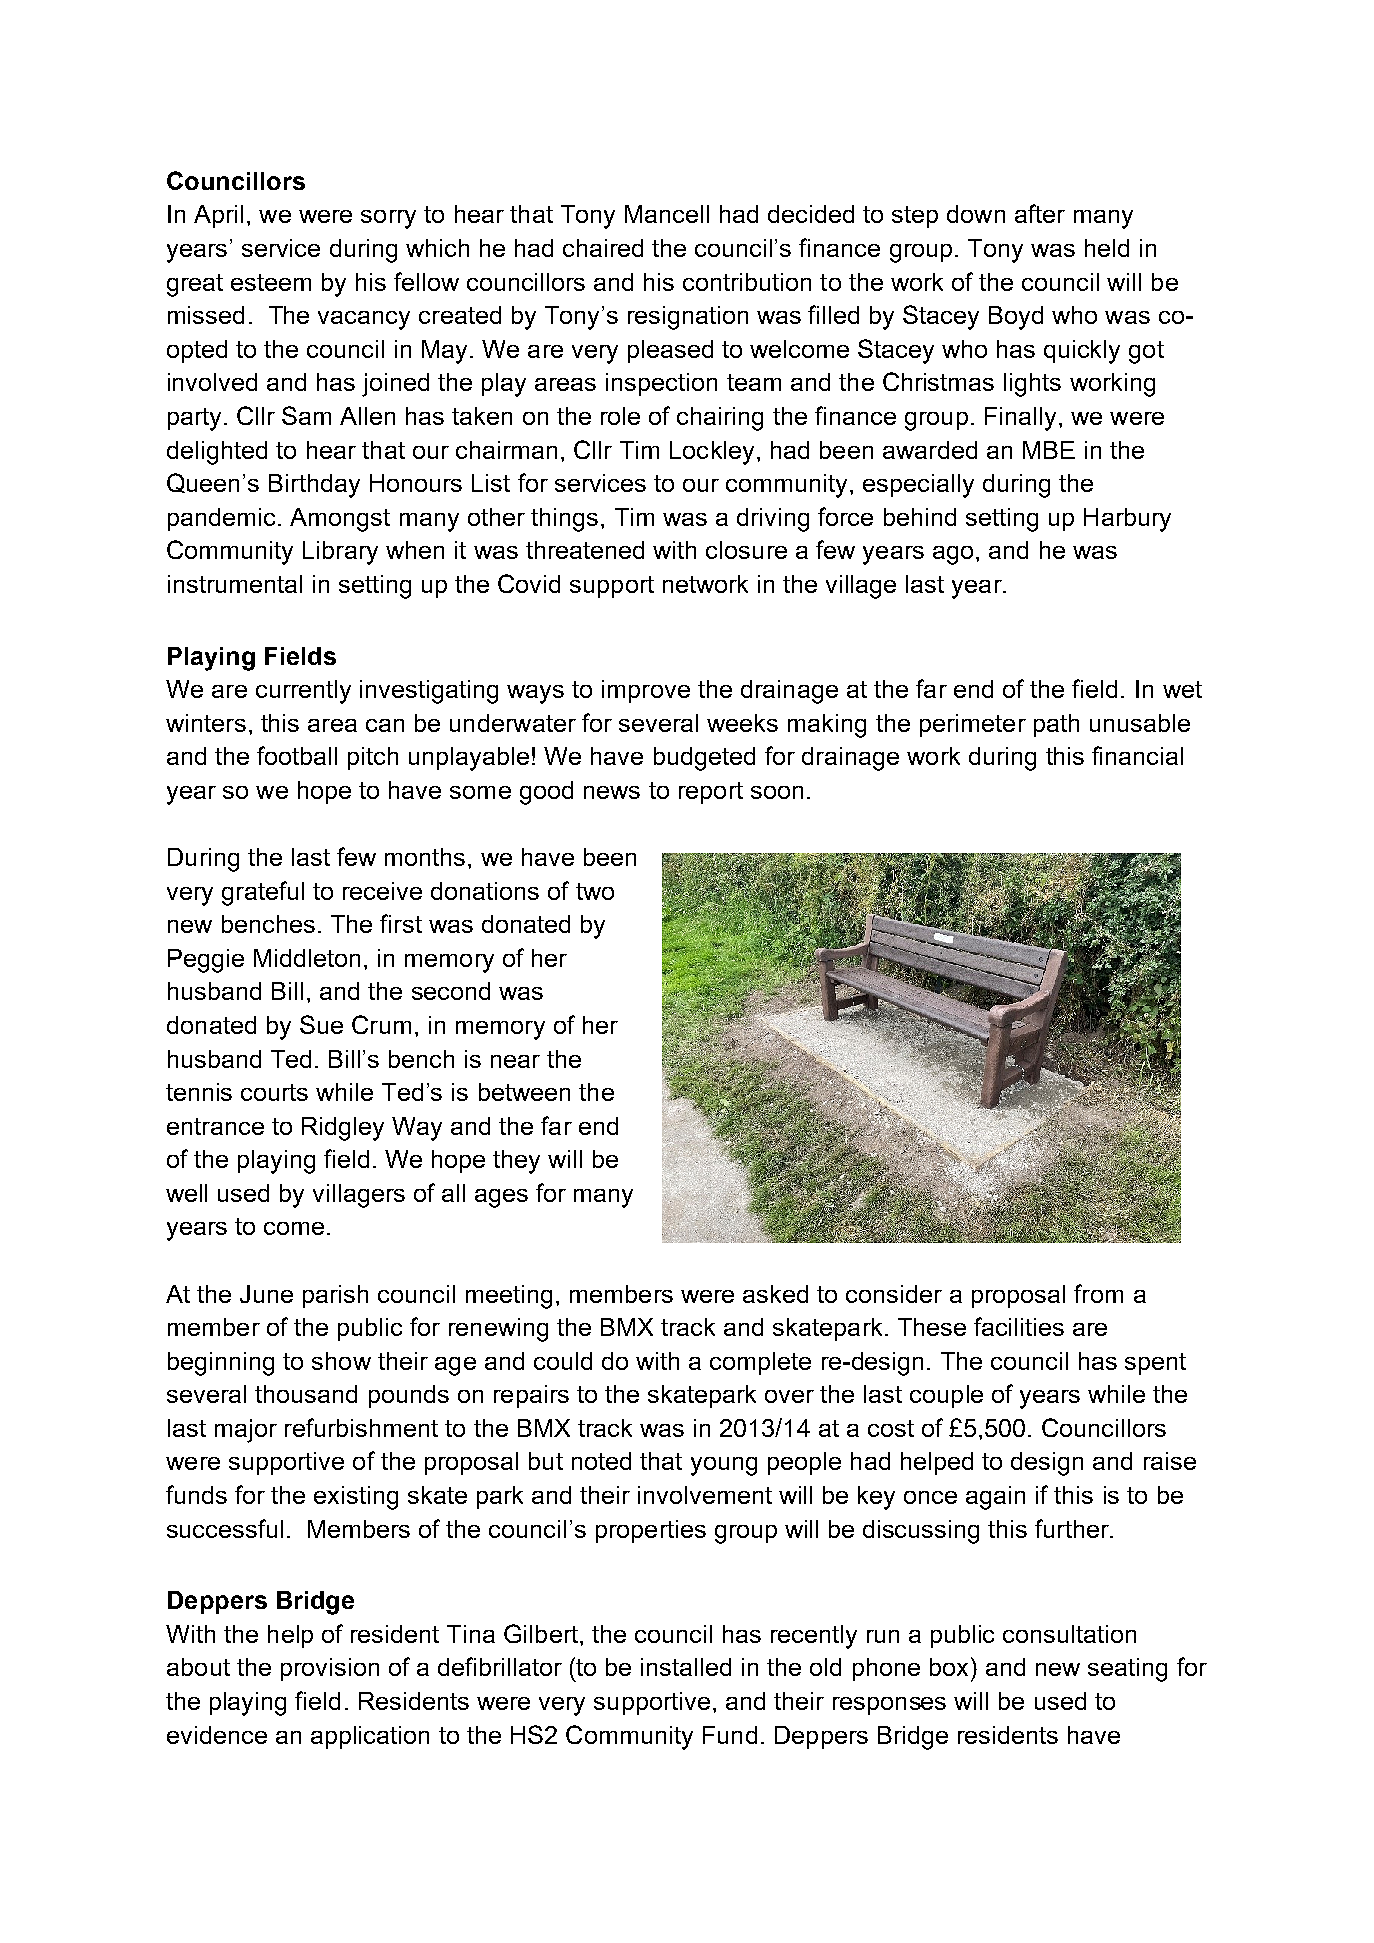 Image resolution: width=1374 pixels, height=1943 pixels. What do you see at coordinates (235, 584) in the document?
I see `instrumental` at bounding box center [235, 584].
